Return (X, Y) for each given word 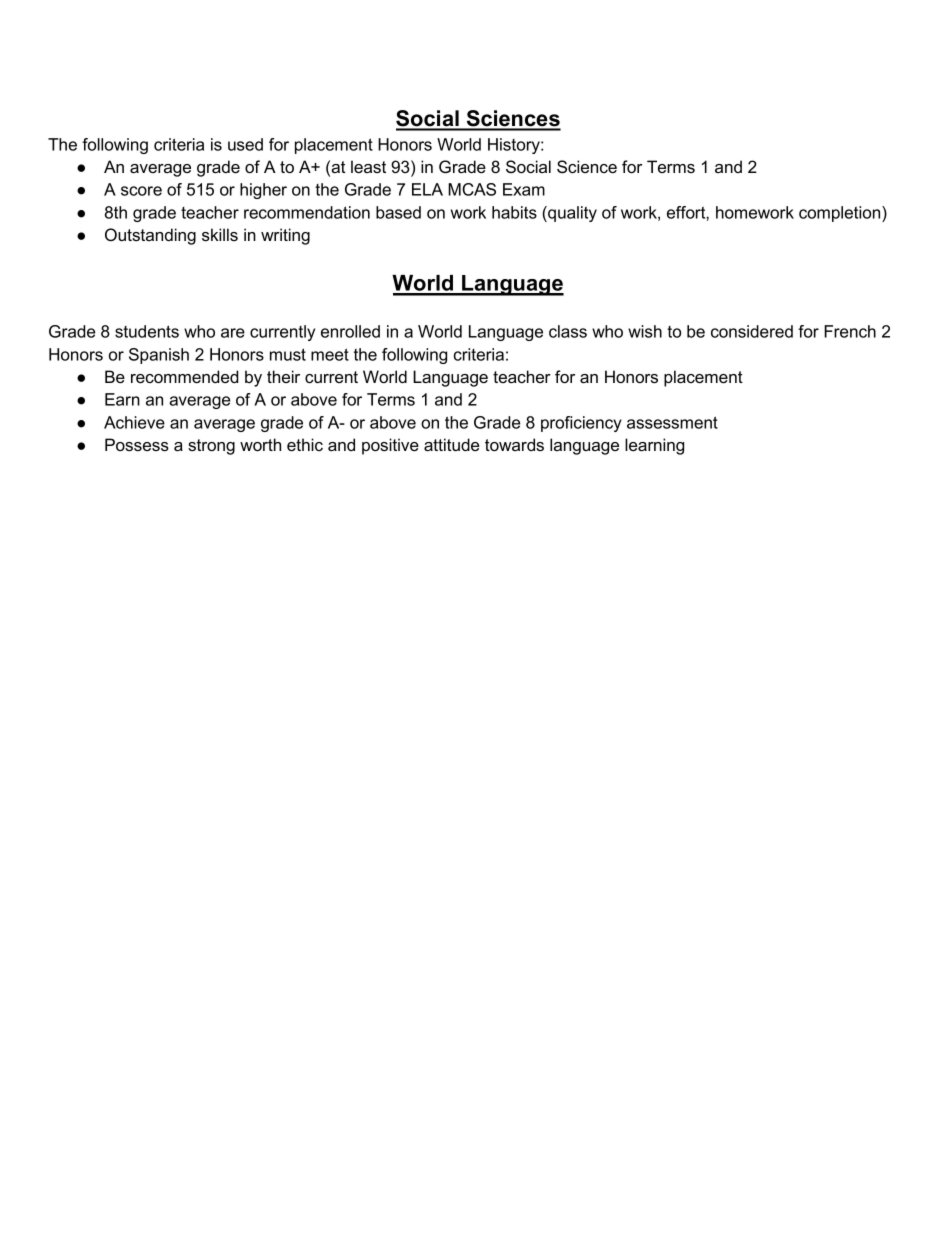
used (245, 144)
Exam (524, 189)
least (368, 166)
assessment (672, 422)
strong (211, 447)
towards (514, 444)
